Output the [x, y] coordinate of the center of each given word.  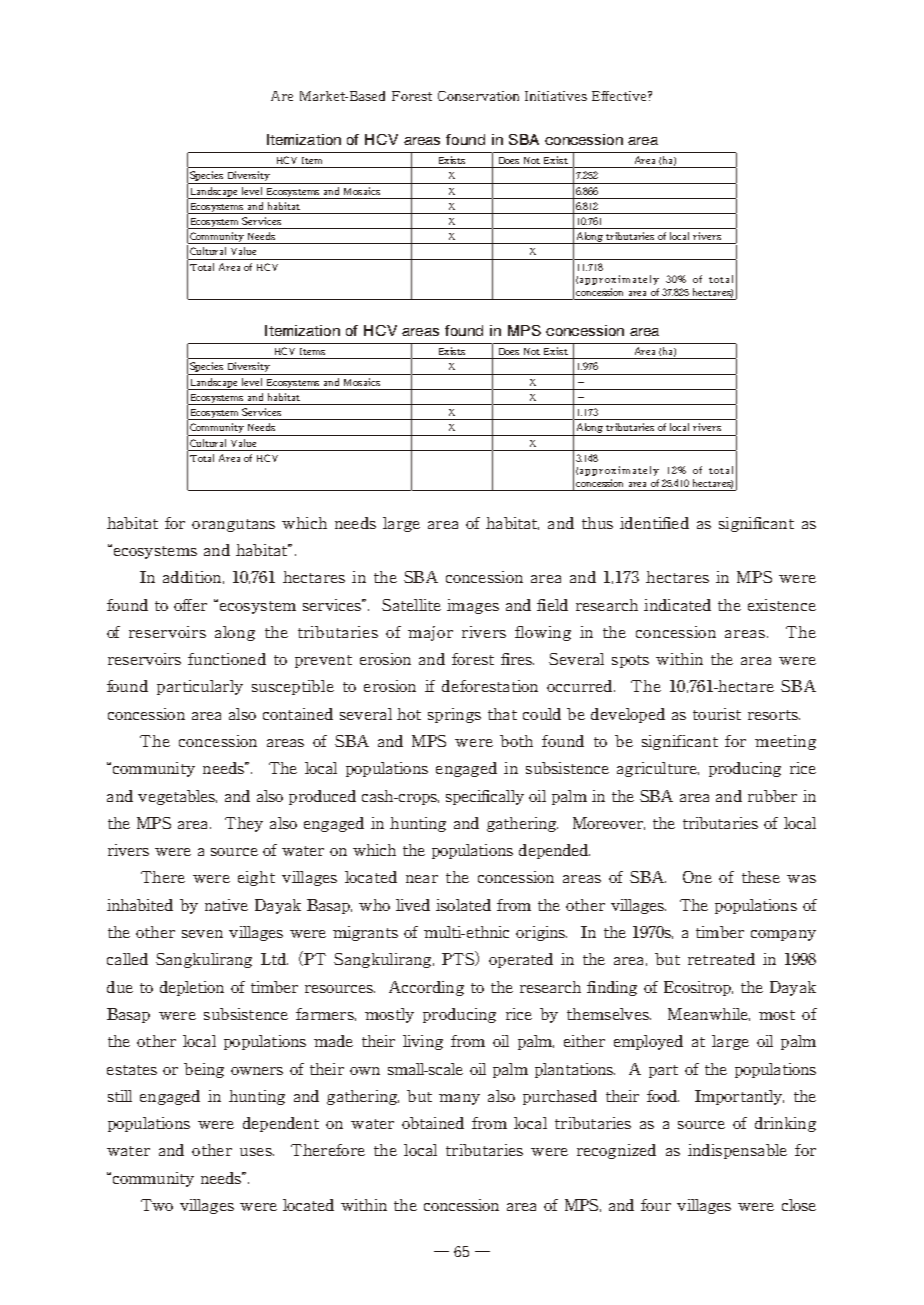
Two [157, 1205]
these [761, 877]
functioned [227, 659]
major [430, 633]
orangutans [233, 525]
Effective [620, 96]
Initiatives [556, 96]
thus [597, 523]
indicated [677, 605]
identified [654, 523]
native [226, 905]
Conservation [478, 96]
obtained [433, 1123]
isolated [463, 905]
